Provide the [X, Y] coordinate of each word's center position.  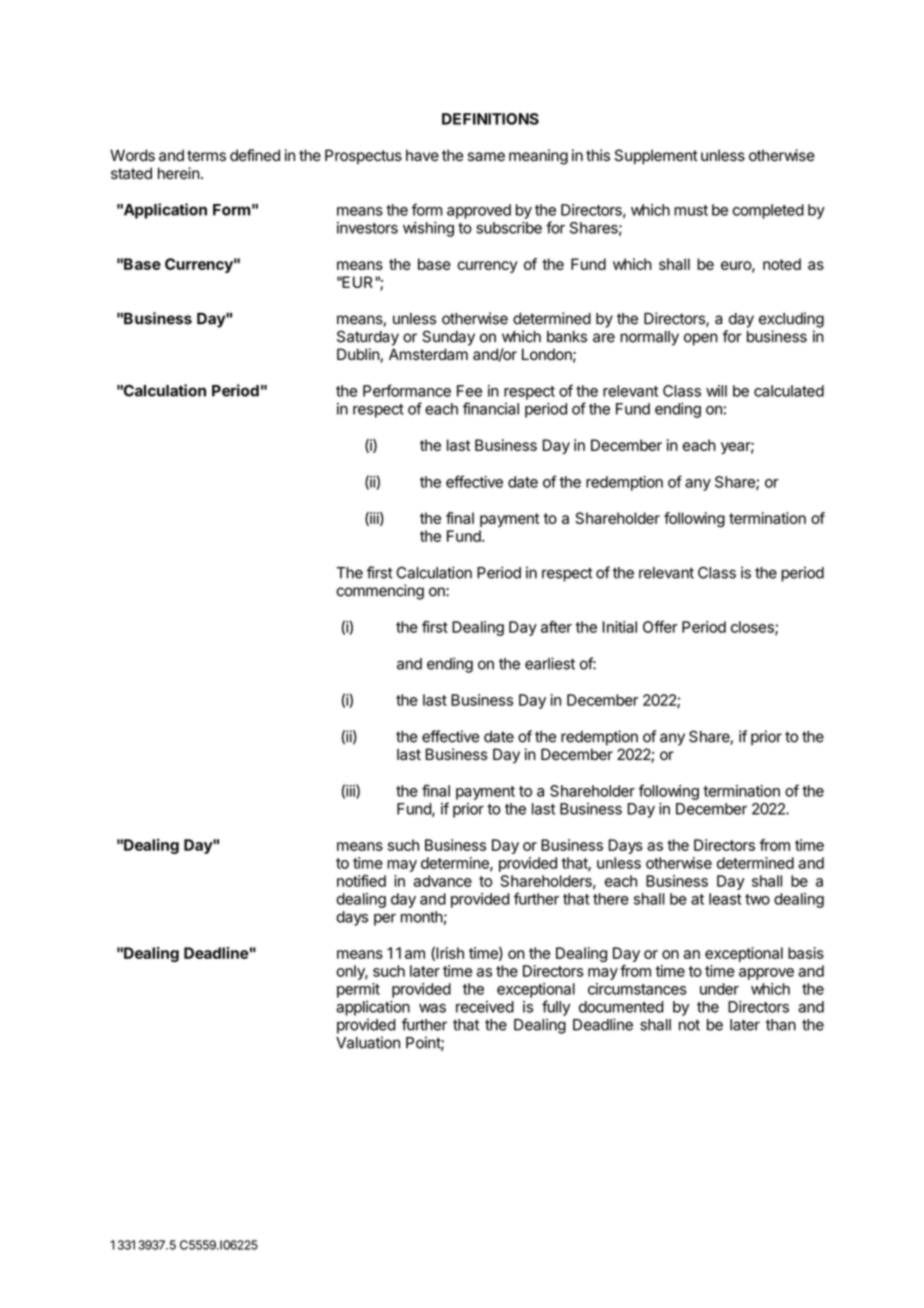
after [556, 627]
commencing [380, 592]
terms [206, 156]
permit [358, 990]
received [485, 1007]
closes [753, 628]
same [486, 157]
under [719, 989]
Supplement [656, 156]
